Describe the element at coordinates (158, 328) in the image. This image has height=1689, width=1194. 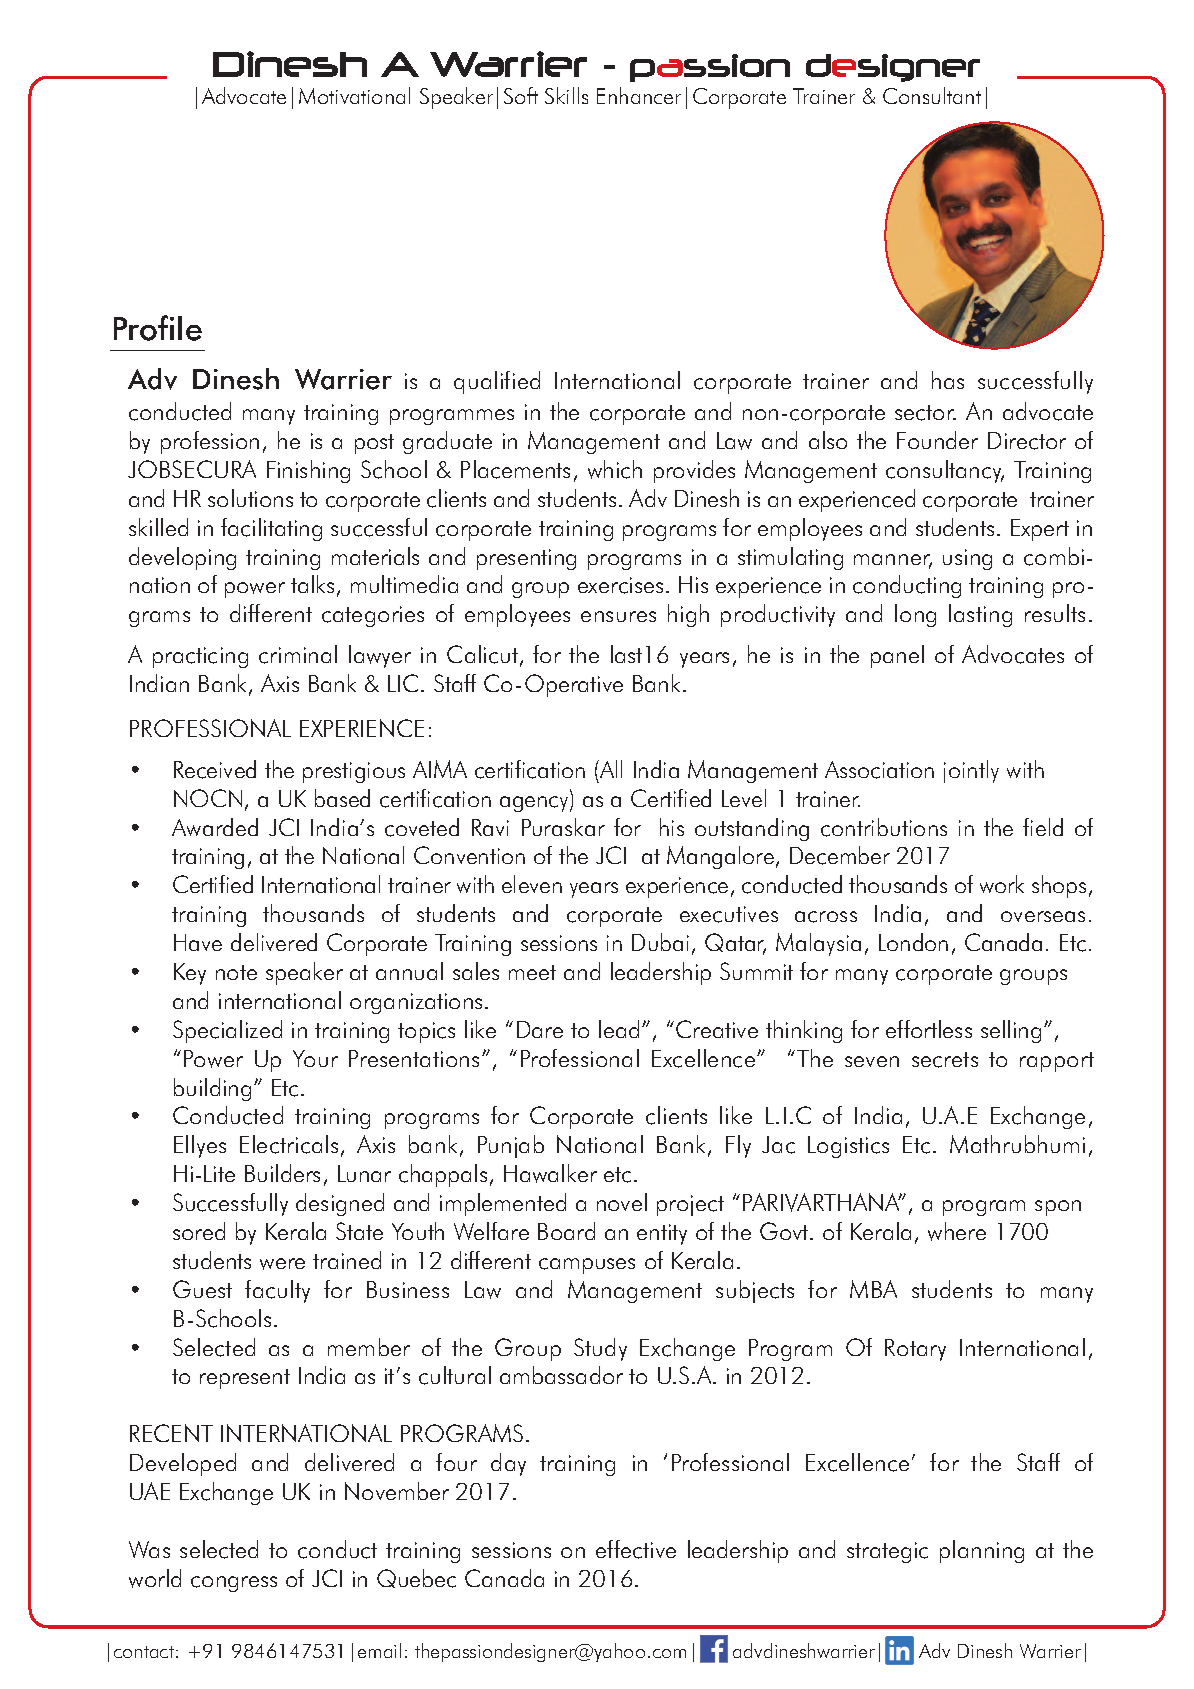
I see `Profile` at that location.
